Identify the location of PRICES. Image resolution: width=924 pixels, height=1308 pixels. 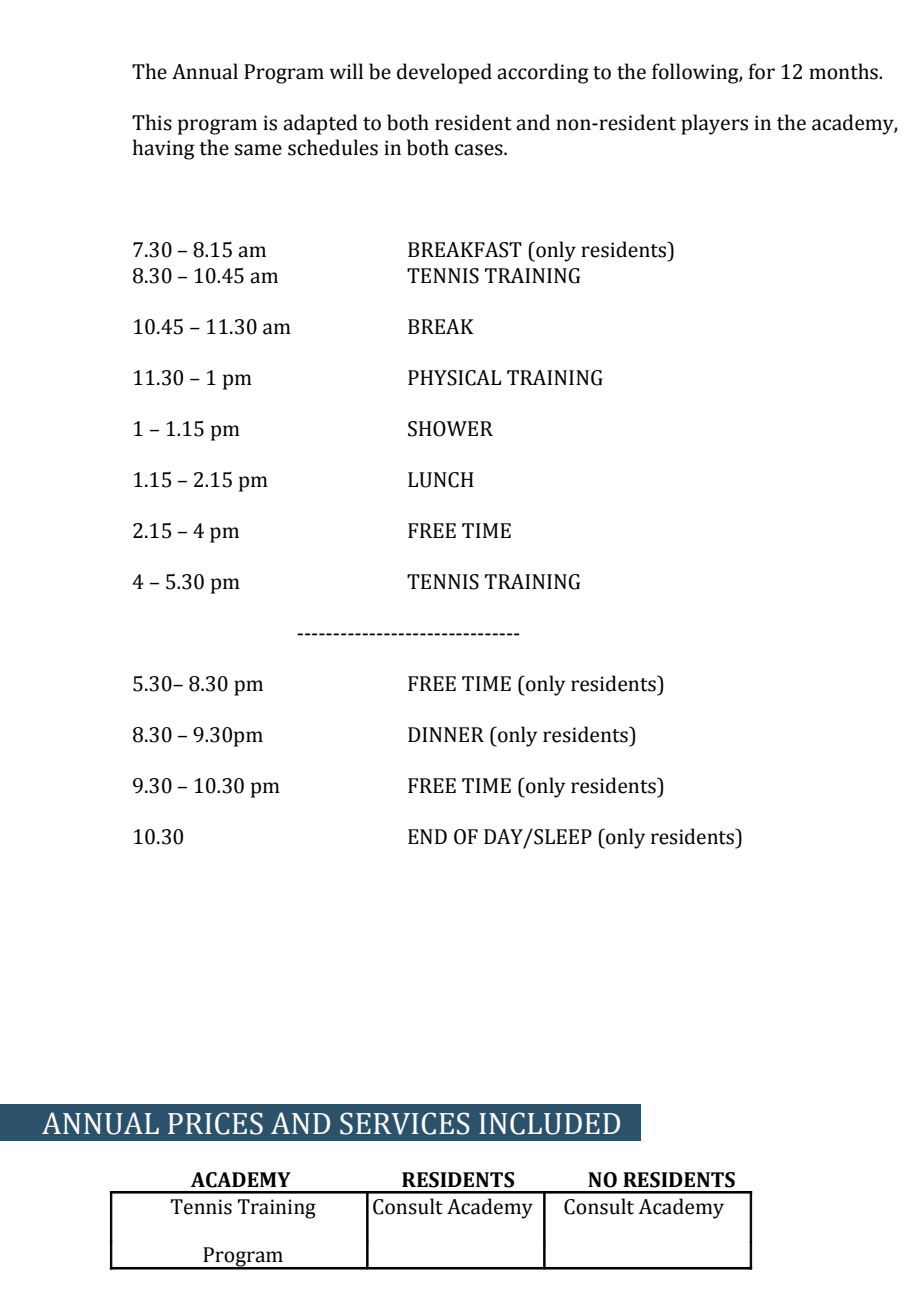
(215, 1123).
